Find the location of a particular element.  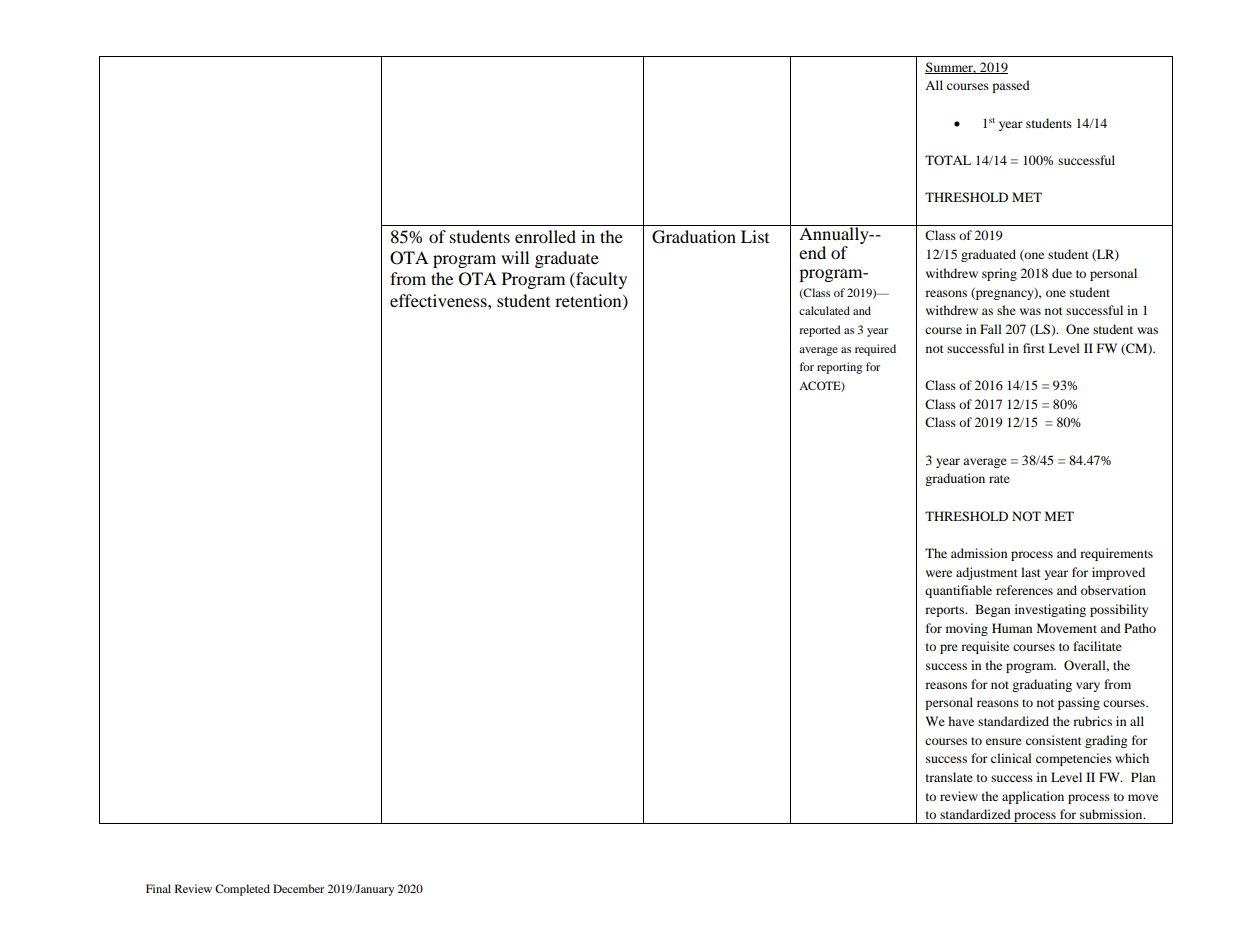

submission is located at coordinates (1112, 814).
